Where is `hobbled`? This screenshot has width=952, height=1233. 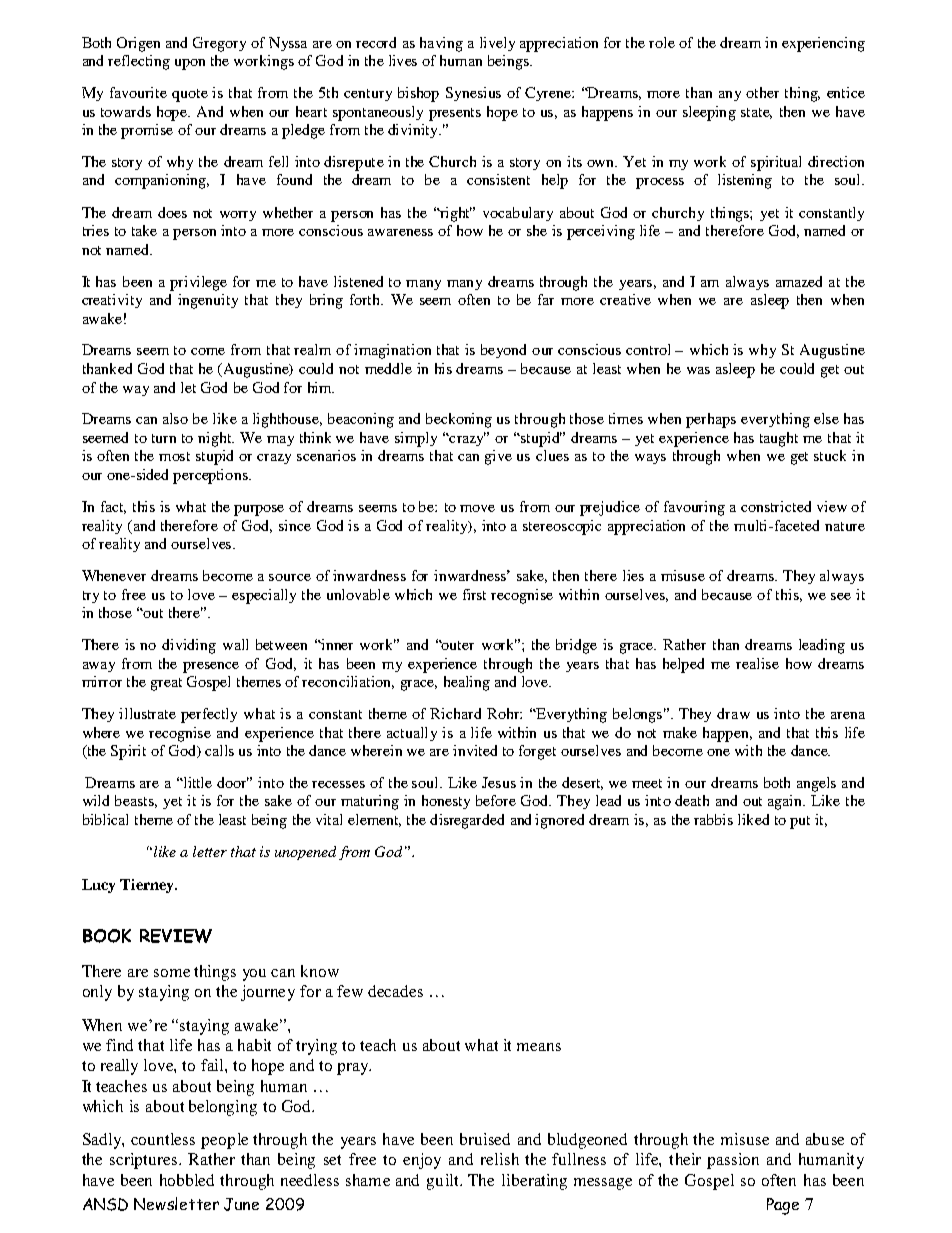 hobbled is located at coordinates (187, 1180).
